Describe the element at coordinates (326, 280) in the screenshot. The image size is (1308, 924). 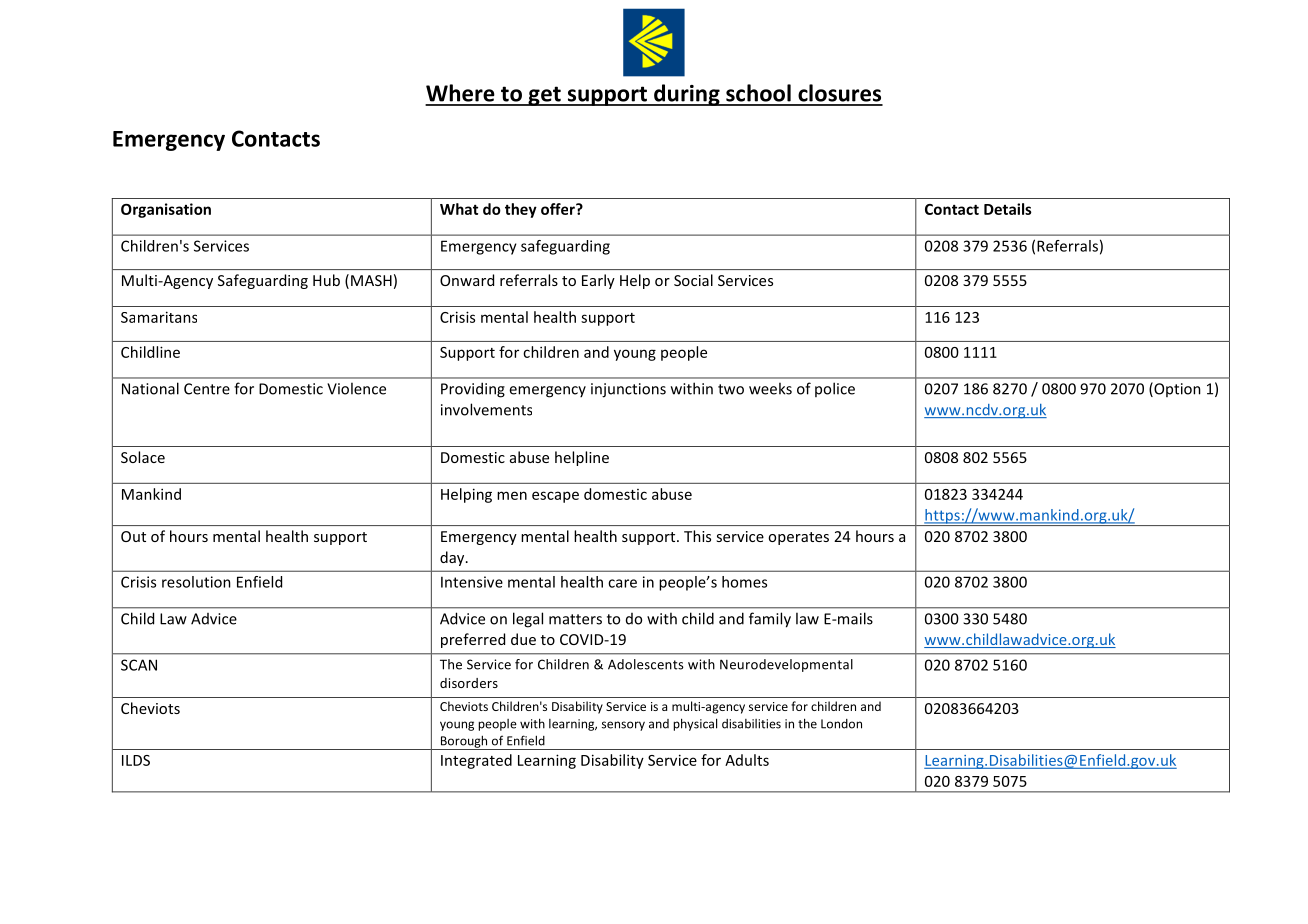
I see `Hub` at that location.
